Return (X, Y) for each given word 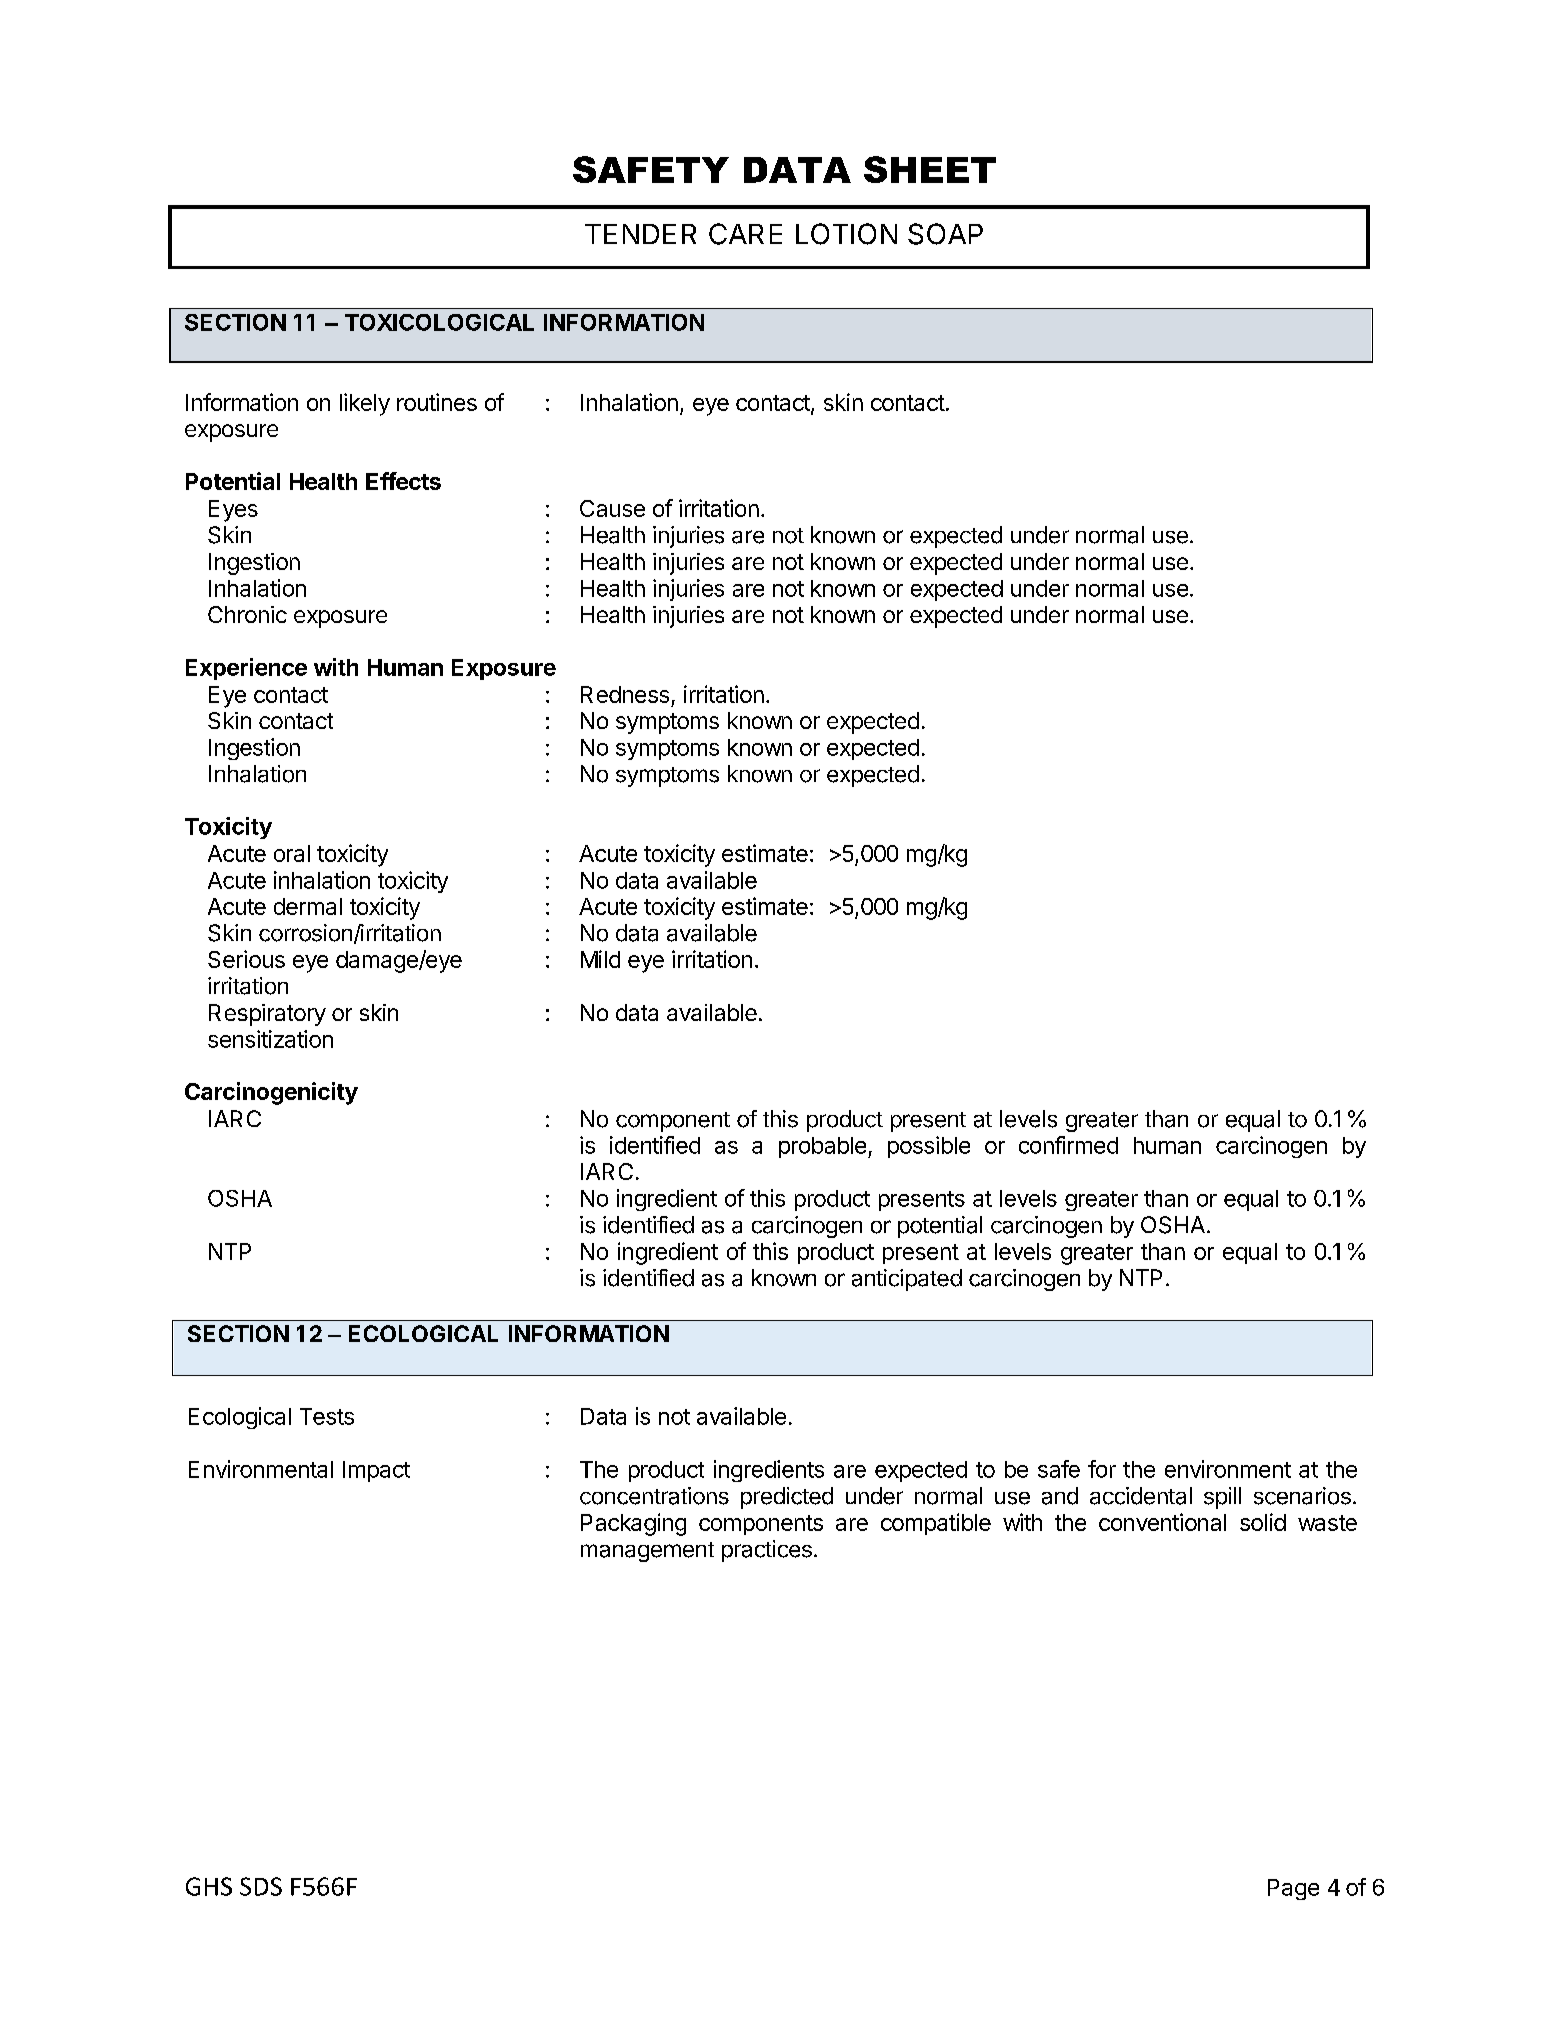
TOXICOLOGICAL (439, 322)
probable (822, 1147)
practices (767, 1551)
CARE (745, 234)
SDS (261, 1886)
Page (1293, 1889)
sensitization (270, 1039)
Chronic (247, 614)
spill (1222, 1498)
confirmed (1068, 1145)
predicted (787, 1498)
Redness (625, 694)
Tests (327, 1416)
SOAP (945, 234)
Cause (612, 508)
